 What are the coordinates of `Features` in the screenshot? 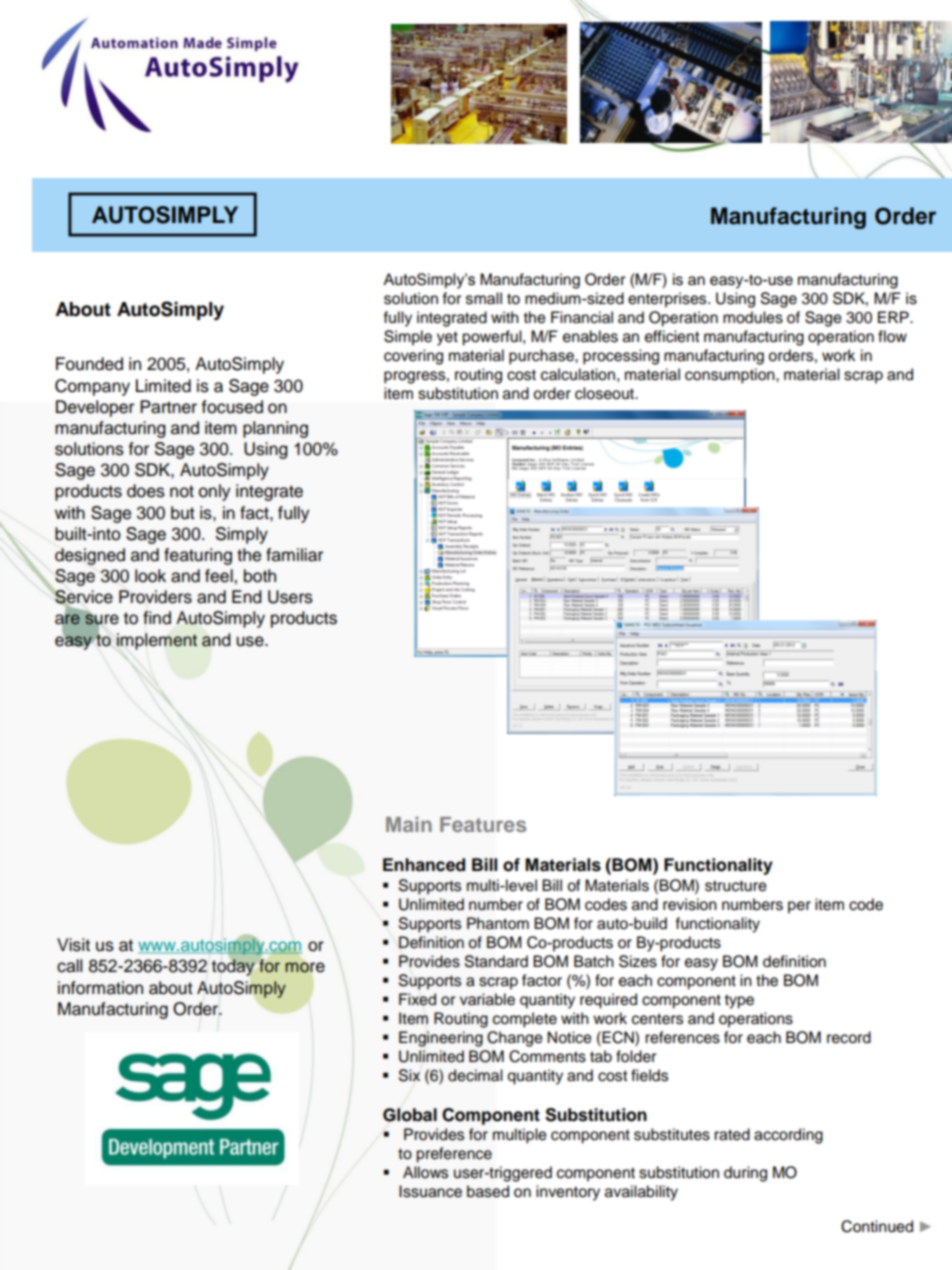 It's located at (483, 824).
